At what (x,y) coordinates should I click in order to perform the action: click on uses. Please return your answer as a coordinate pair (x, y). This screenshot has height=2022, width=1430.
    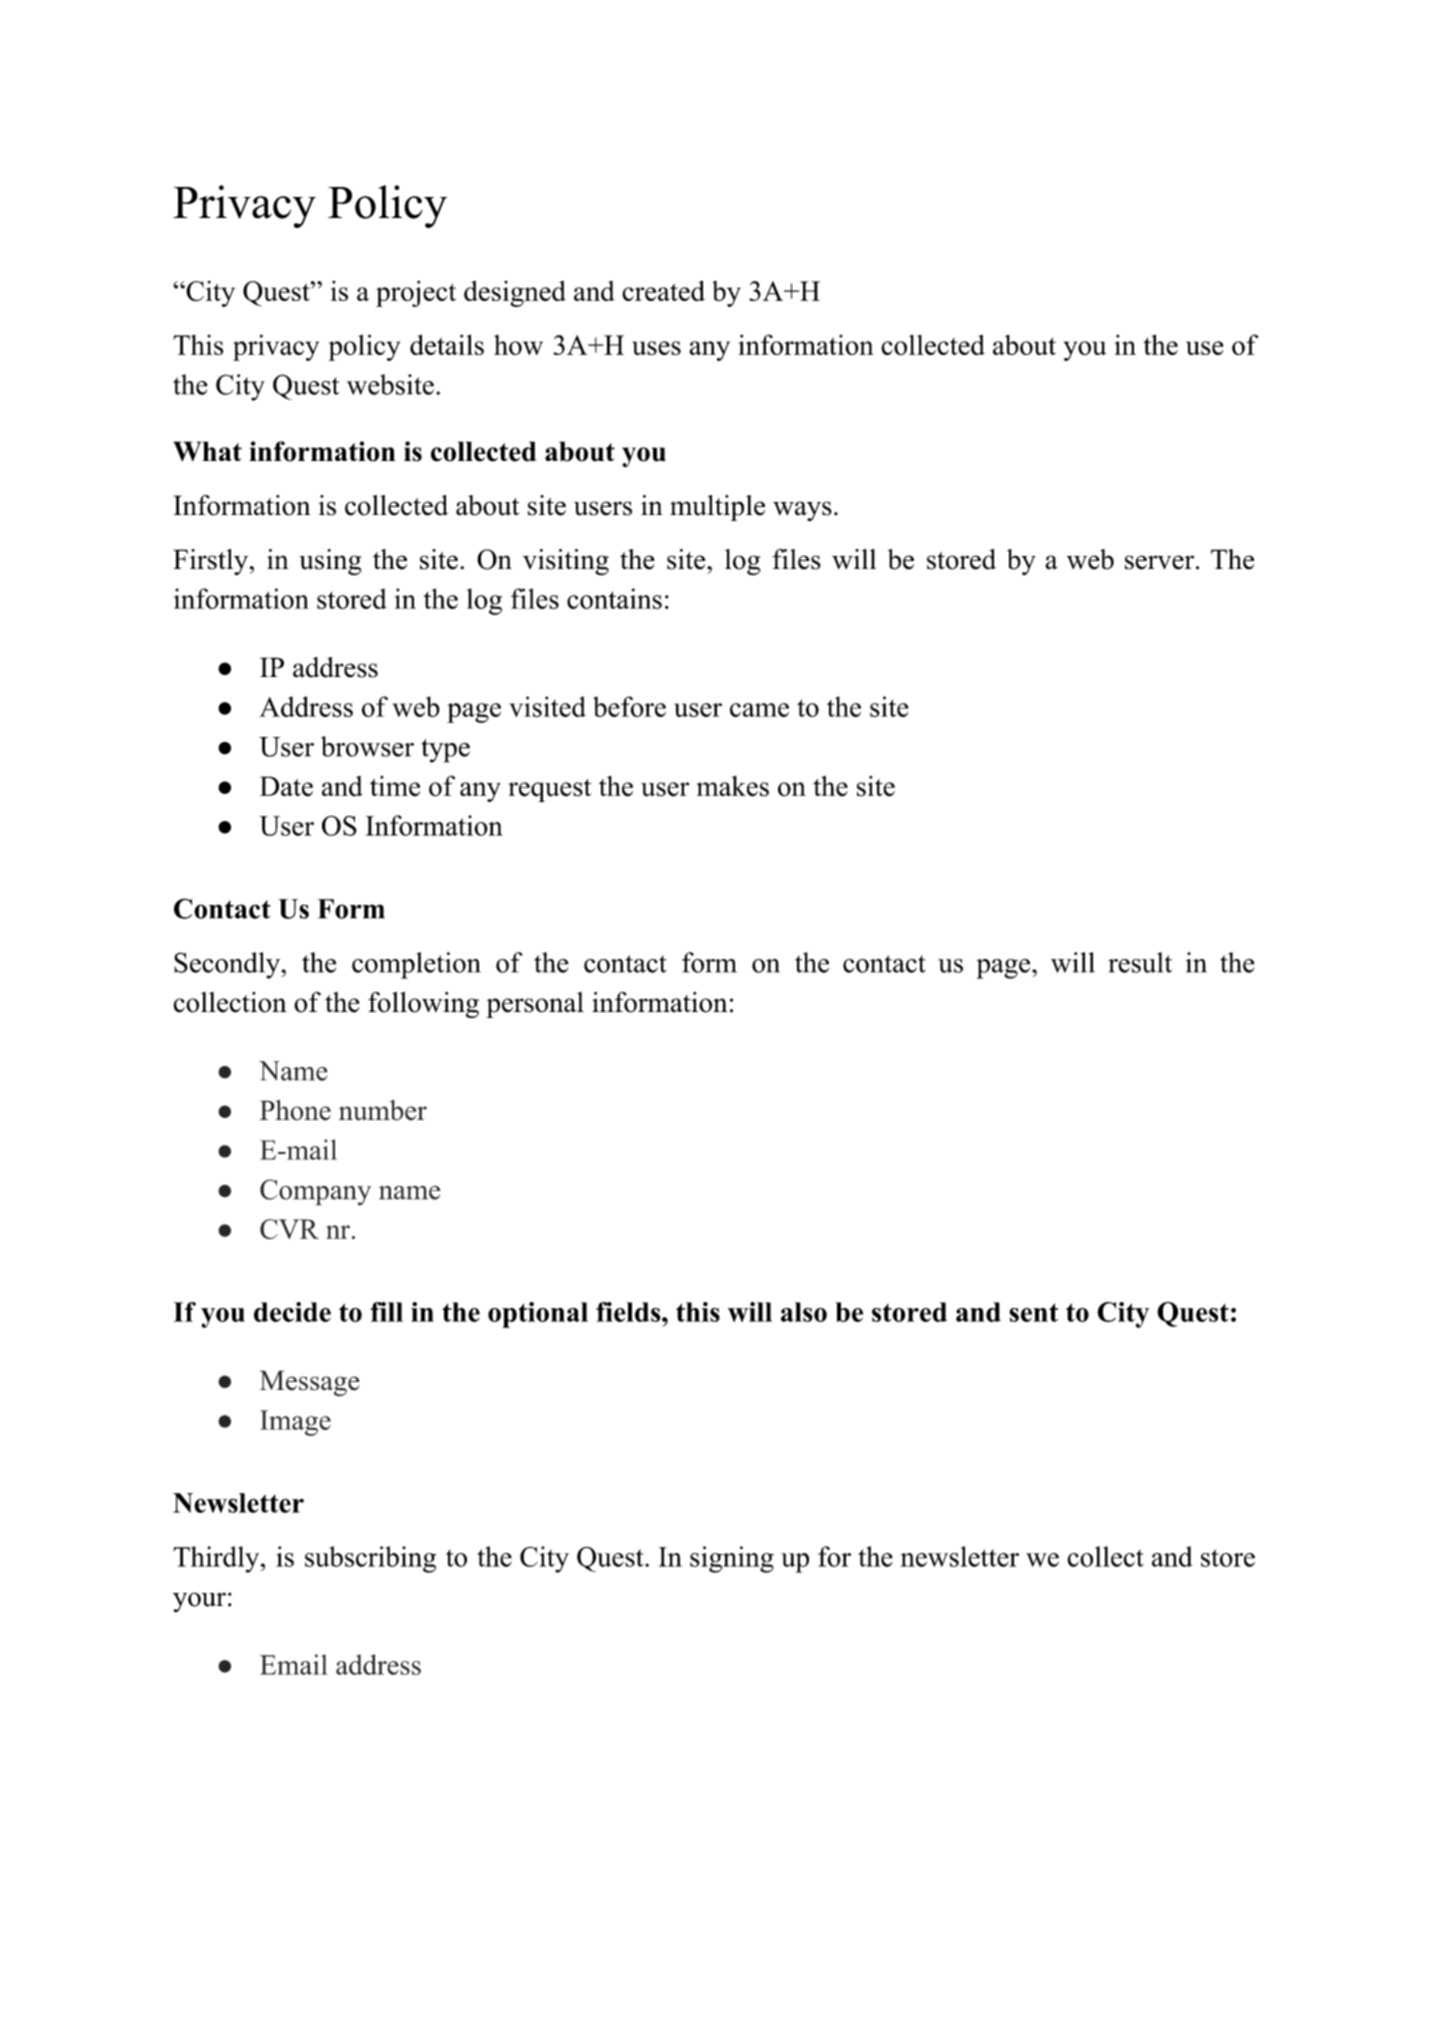
    Looking at the image, I should click on (656, 348).
